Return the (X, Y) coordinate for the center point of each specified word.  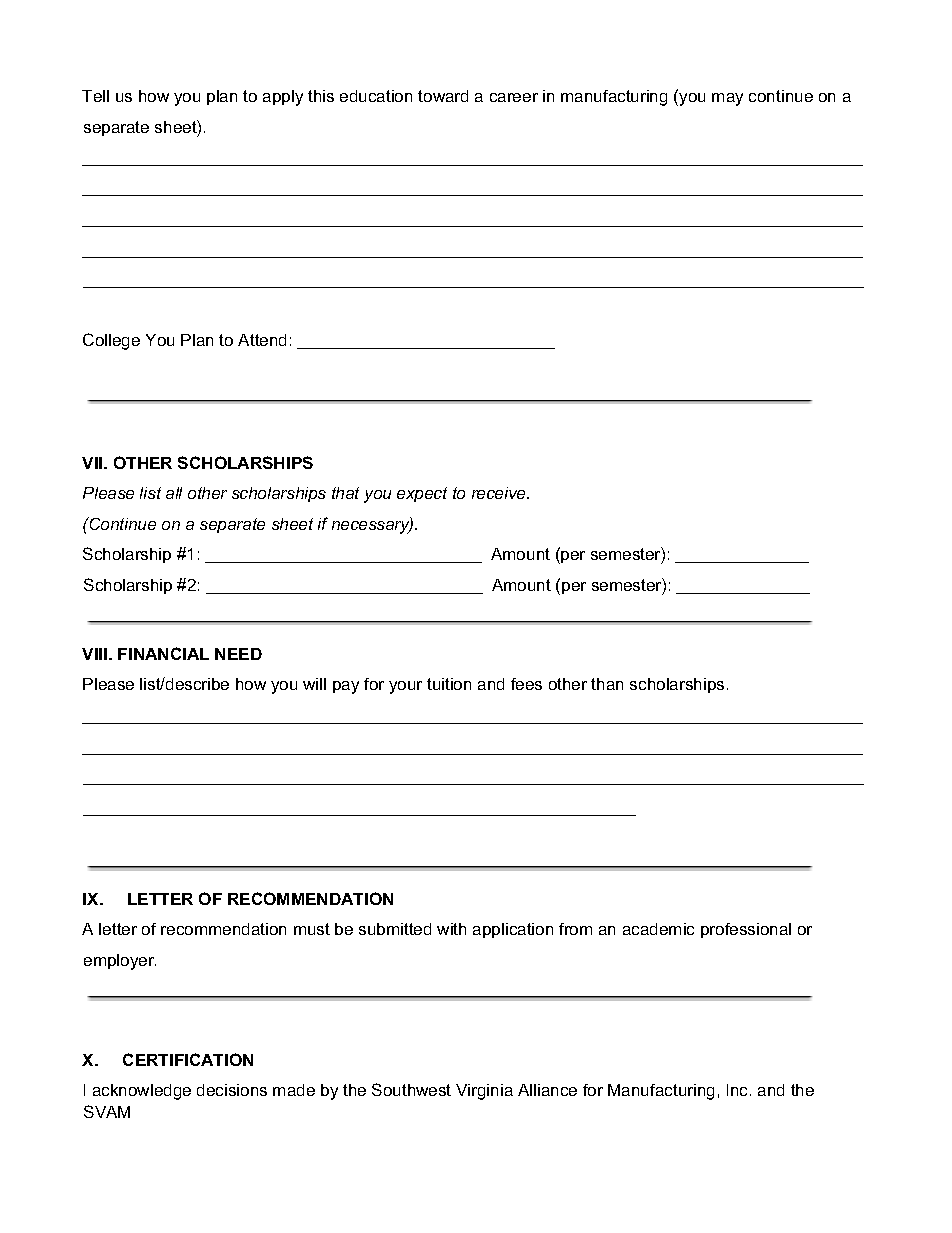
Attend (262, 340)
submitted (395, 929)
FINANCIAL (163, 653)
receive (500, 493)
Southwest (411, 1089)
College (111, 341)
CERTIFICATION (188, 1059)
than (607, 684)
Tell (95, 96)
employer (120, 962)
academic (658, 929)
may (727, 99)
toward (443, 96)
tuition (449, 684)
